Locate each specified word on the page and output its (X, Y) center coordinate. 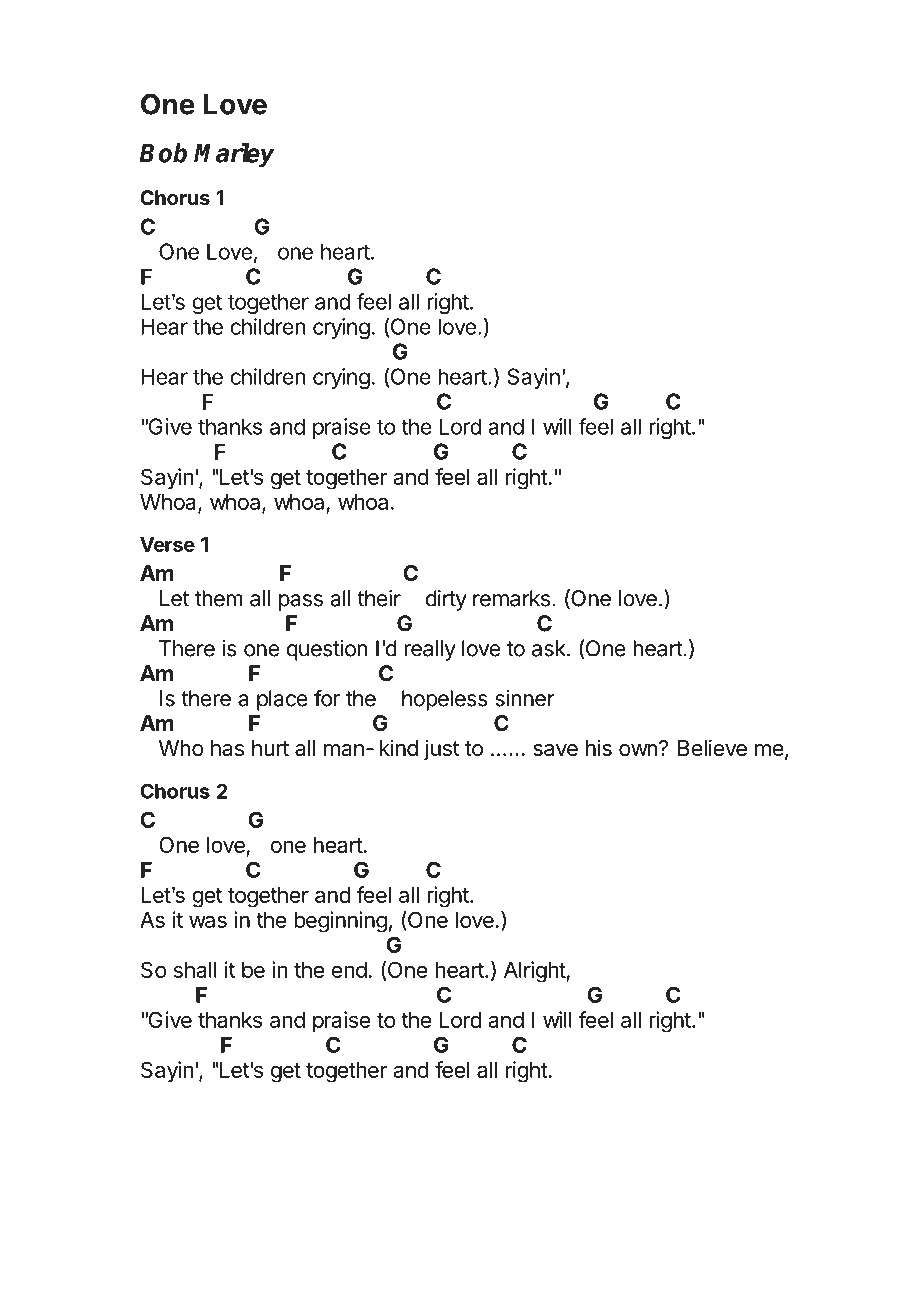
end (349, 970)
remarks (511, 598)
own (638, 750)
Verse (167, 544)
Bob (163, 153)
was (208, 921)
